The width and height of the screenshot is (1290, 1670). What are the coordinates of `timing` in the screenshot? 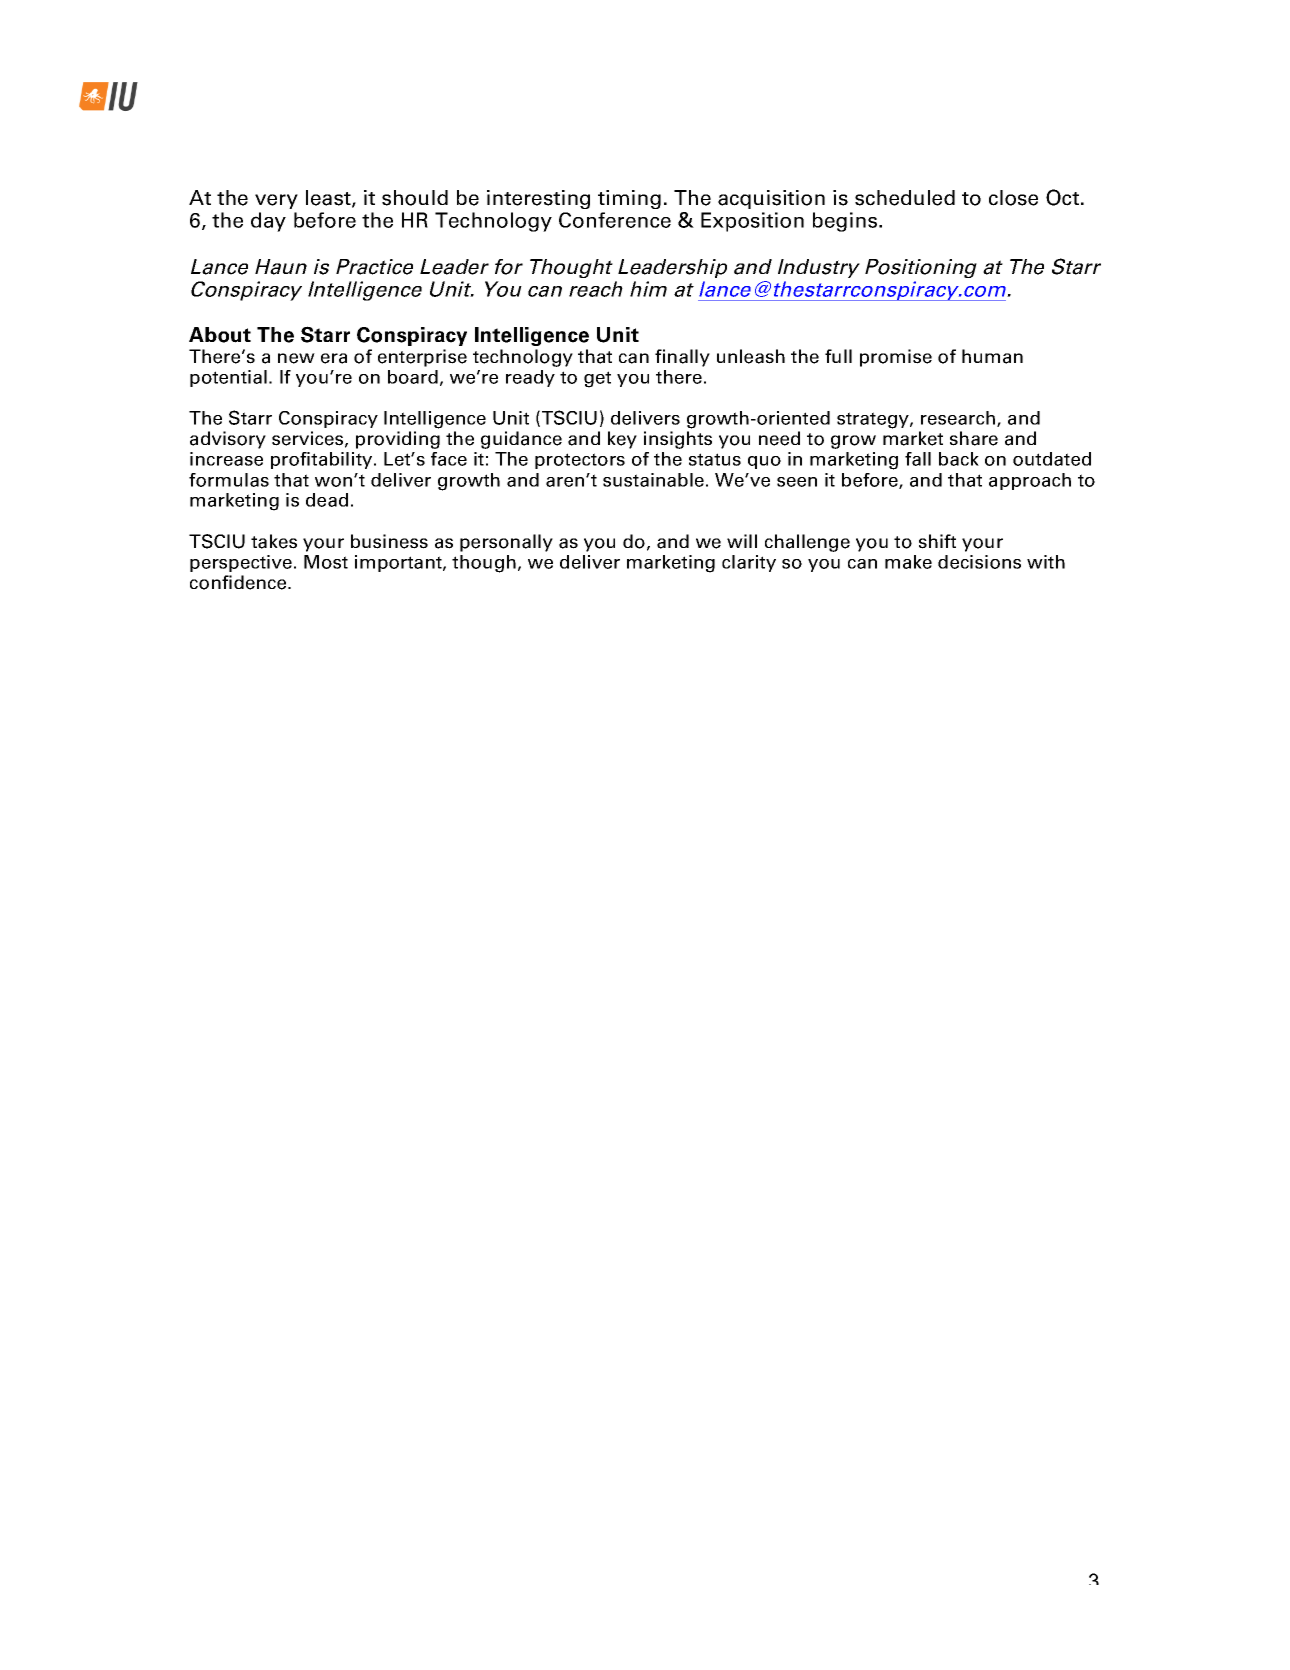 It's located at (629, 199).
